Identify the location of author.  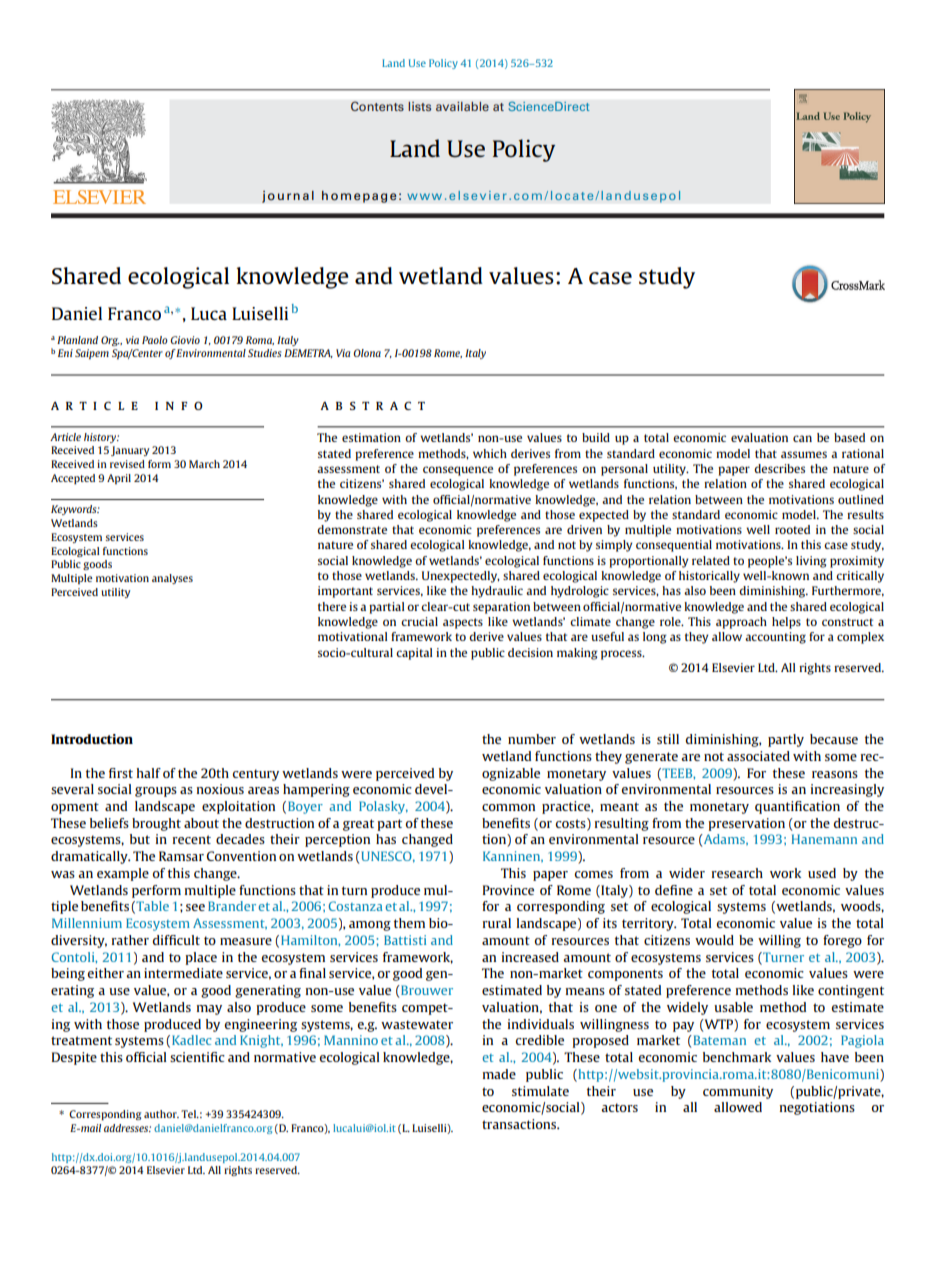
(161, 1114).
